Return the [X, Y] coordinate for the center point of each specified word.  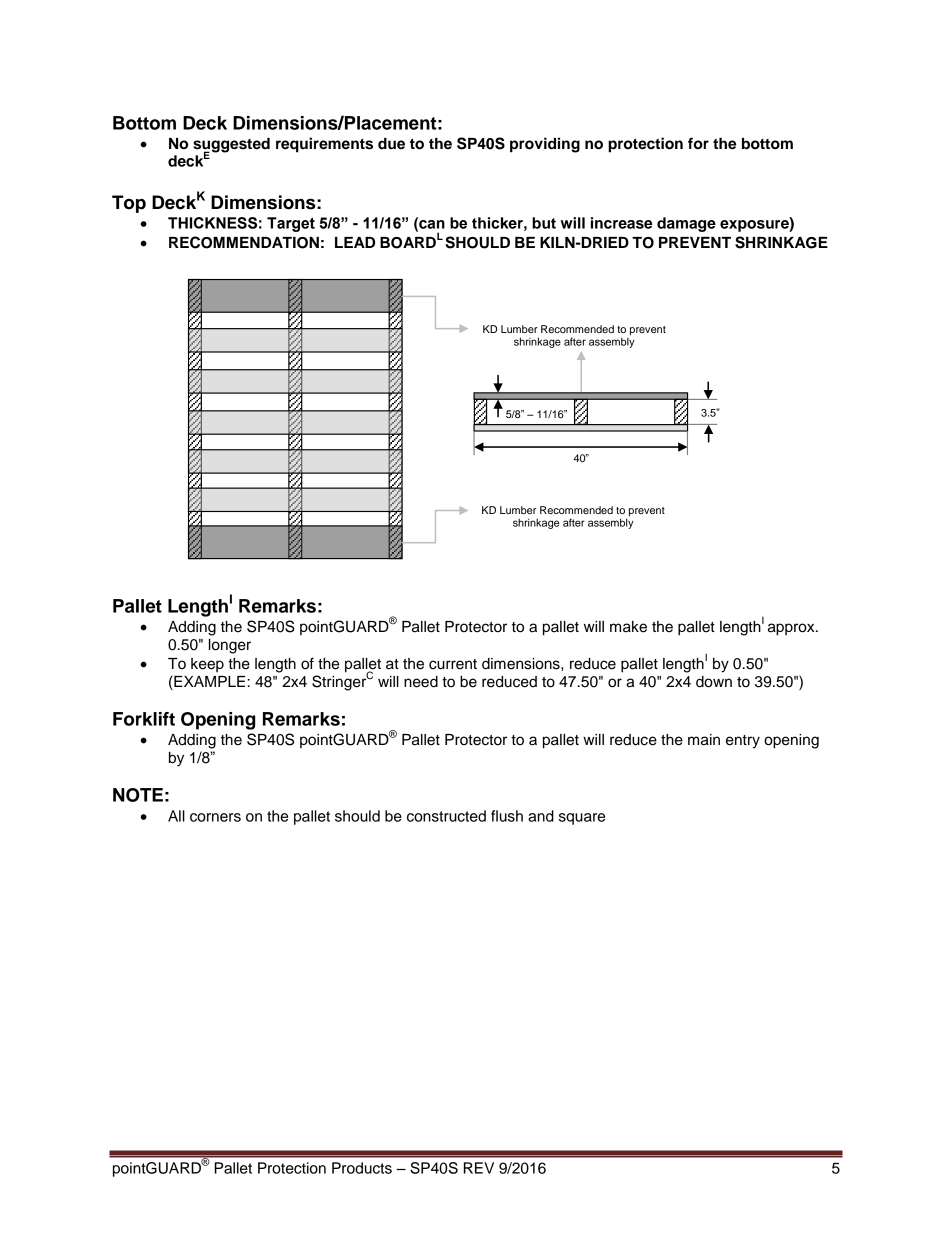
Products [362, 1168]
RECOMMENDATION [244, 242]
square [582, 819]
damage [686, 224]
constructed [446, 816]
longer [230, 646]
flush [507, 816]
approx [792, 629]
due [391, 144]
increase [621, 223]
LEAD [355, 242]
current [453, 664]
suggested [231, 146]
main [704, 740]
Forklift [144, 719]
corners [215, 817]
